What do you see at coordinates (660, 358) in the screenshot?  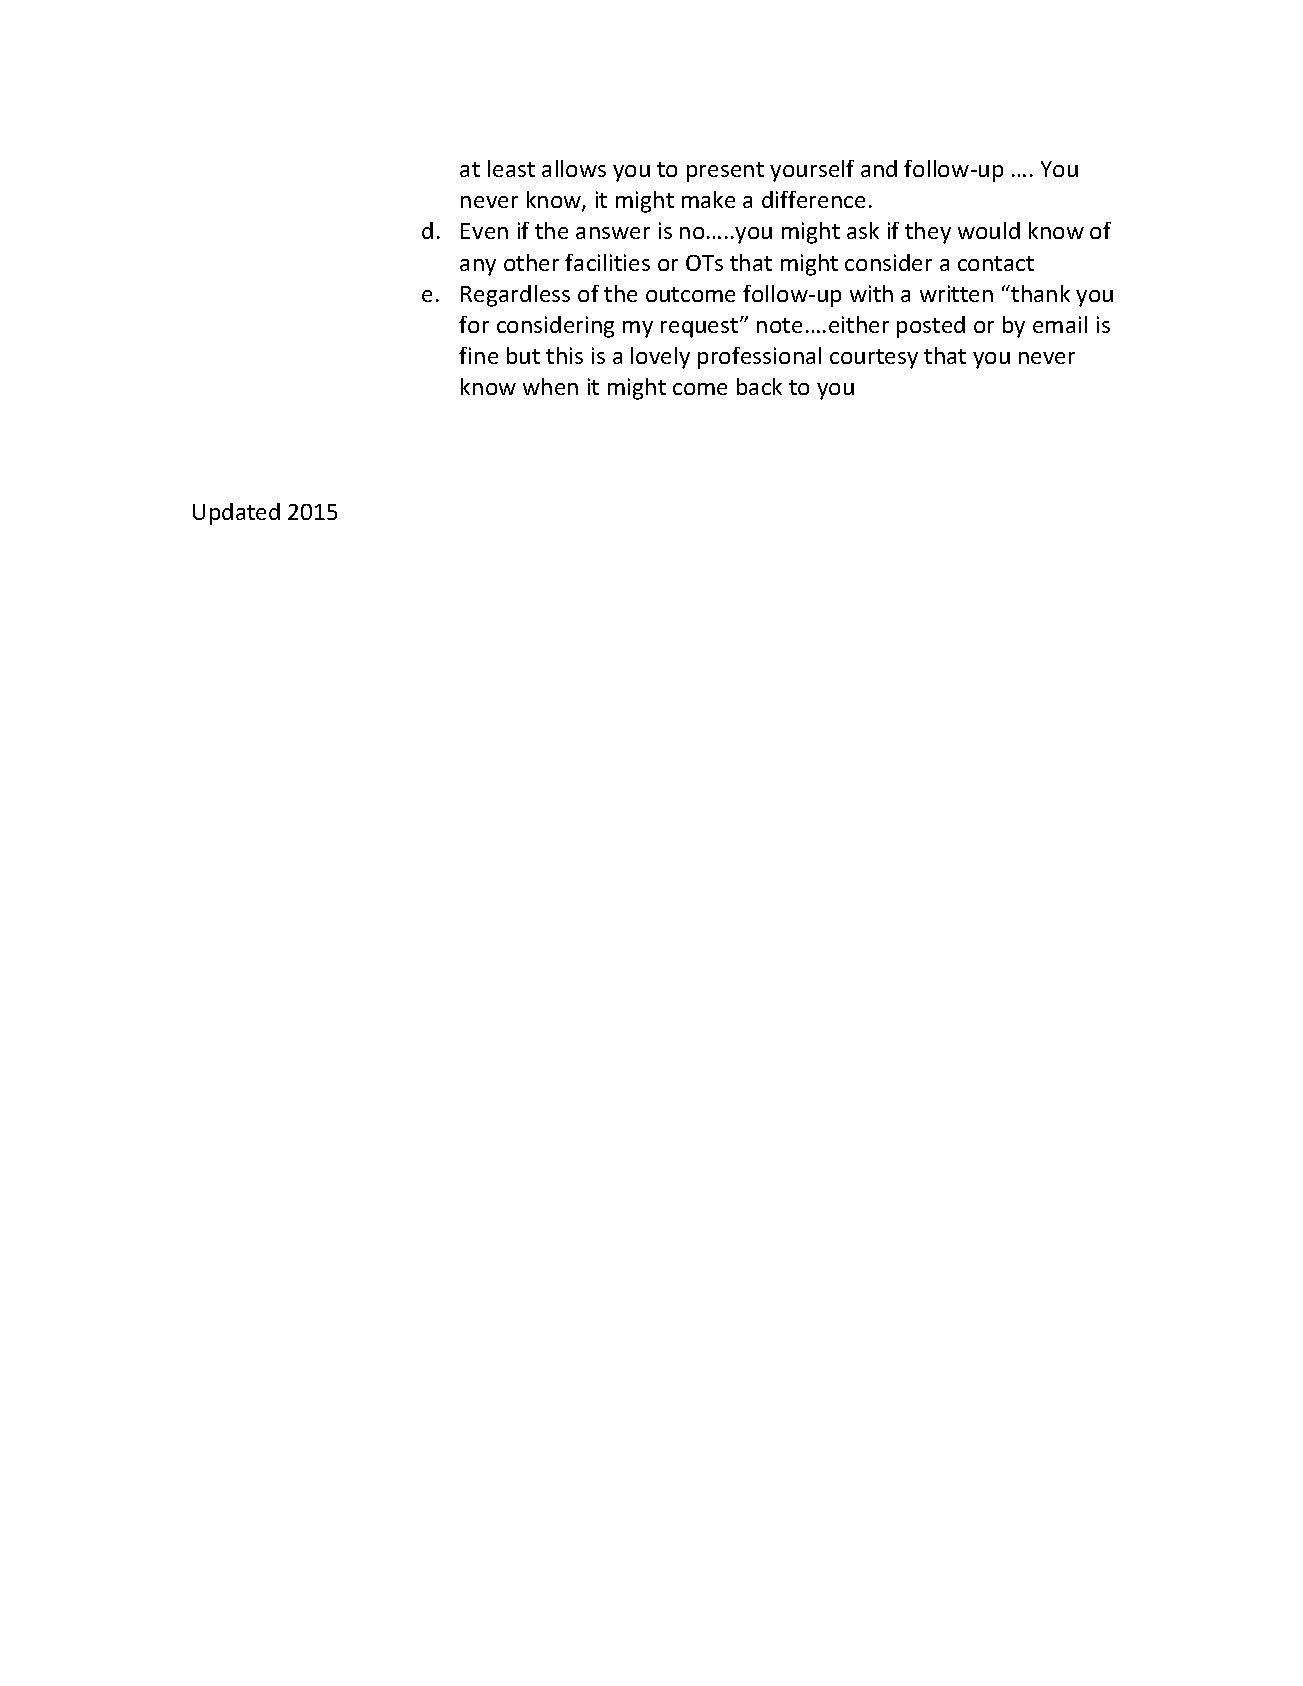 I see `lovely` at bounding box center [660, 358].
